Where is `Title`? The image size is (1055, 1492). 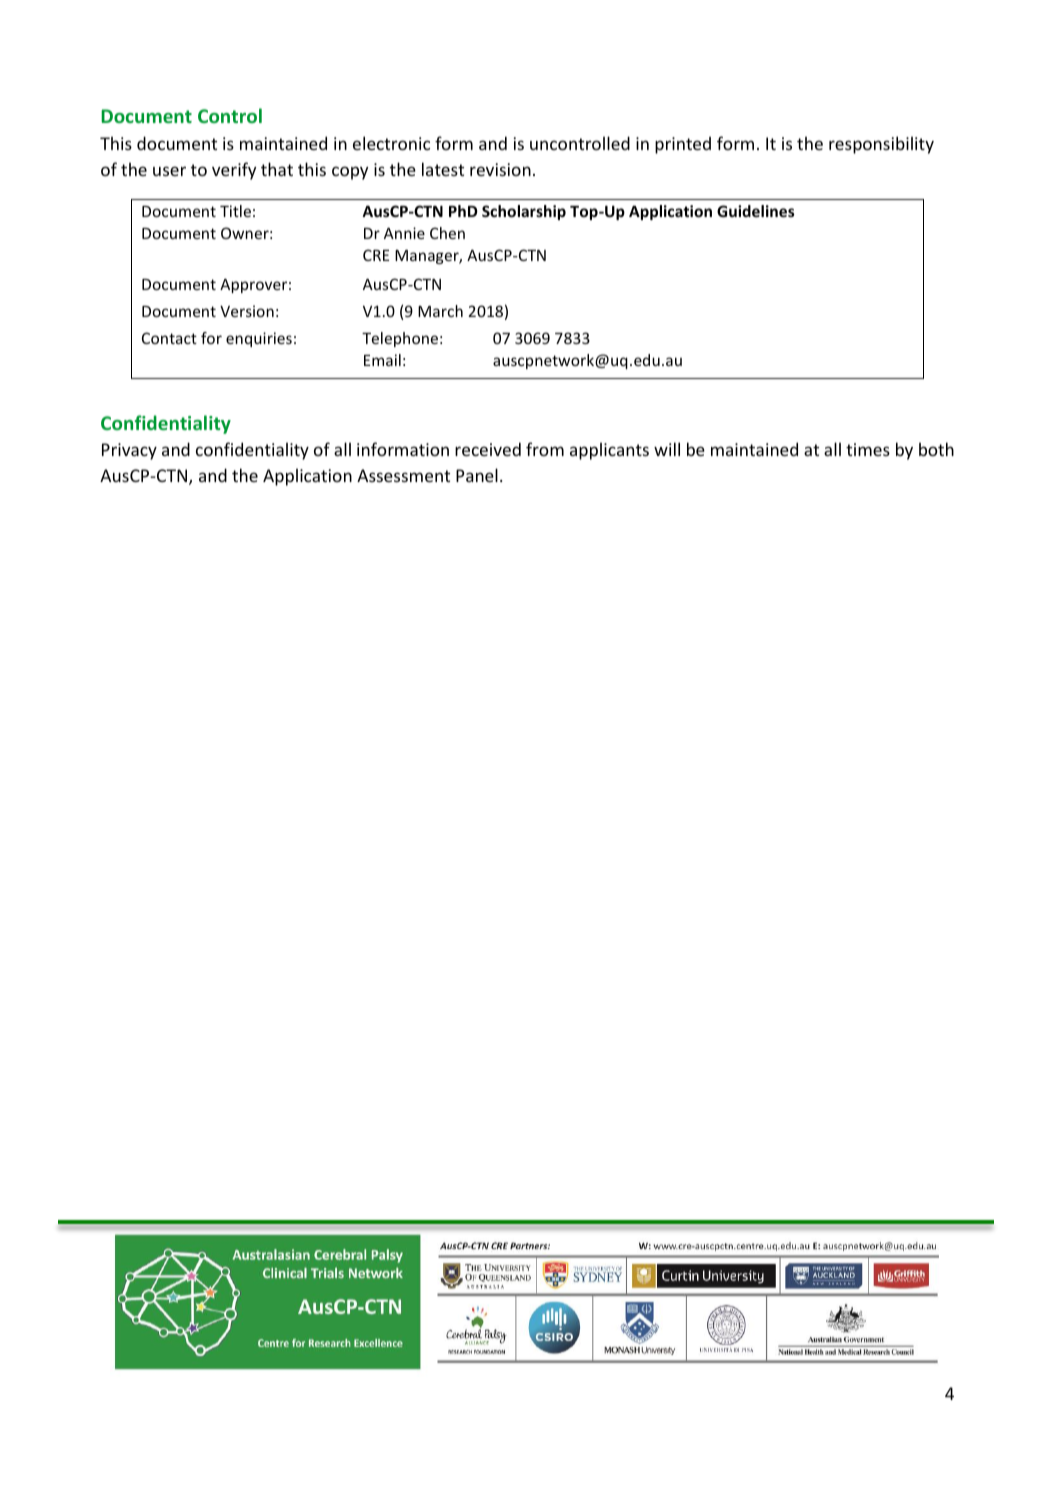
Title is located at coordinates (235, 211).
